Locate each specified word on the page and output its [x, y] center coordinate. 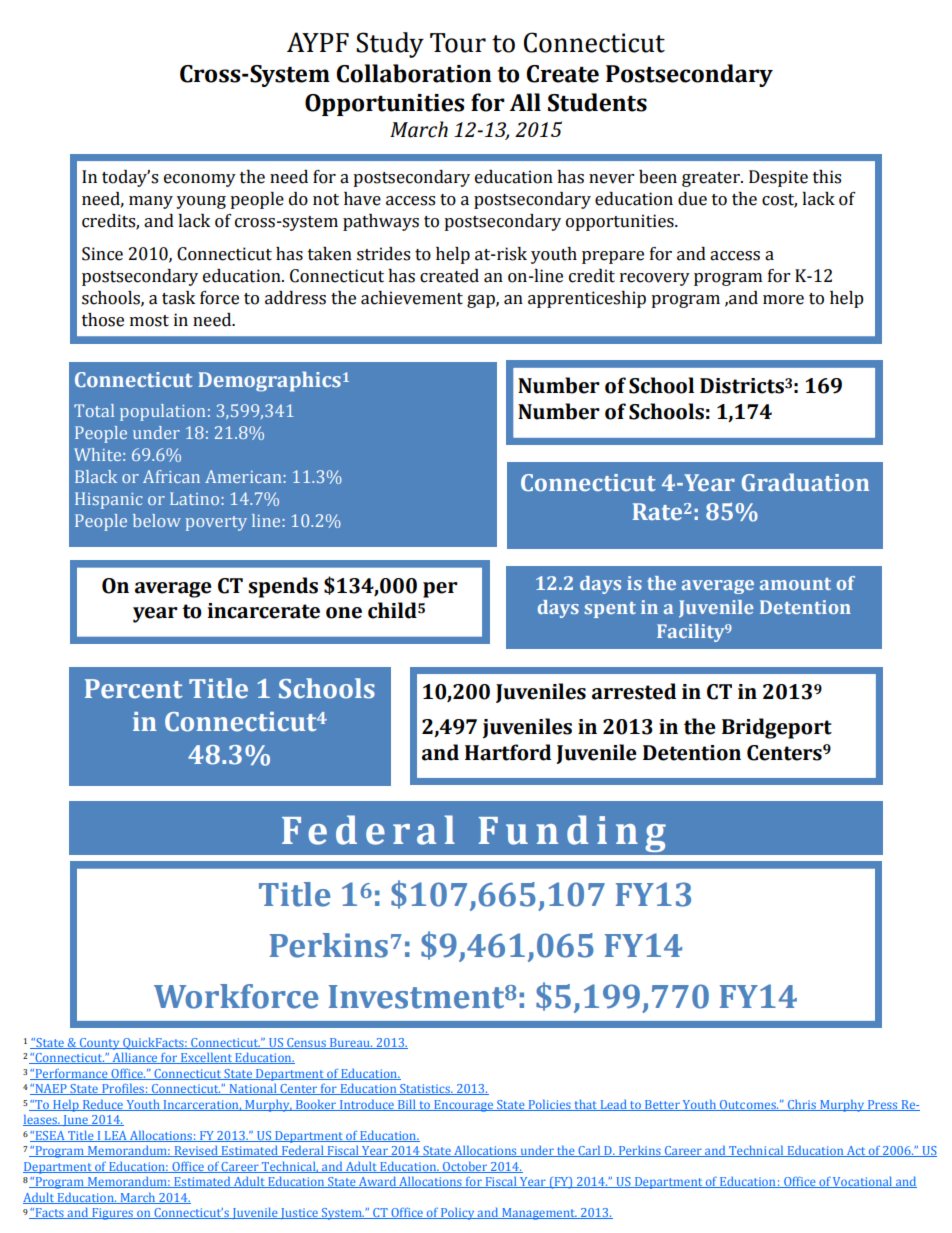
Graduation [805, 482]
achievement [412, 298]
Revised [196, 1151]
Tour [458, 43]
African [171, 476]
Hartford [508, 752]
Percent [134, 689]
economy [200, 180]
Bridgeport [777, 728]
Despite [778, 178]
